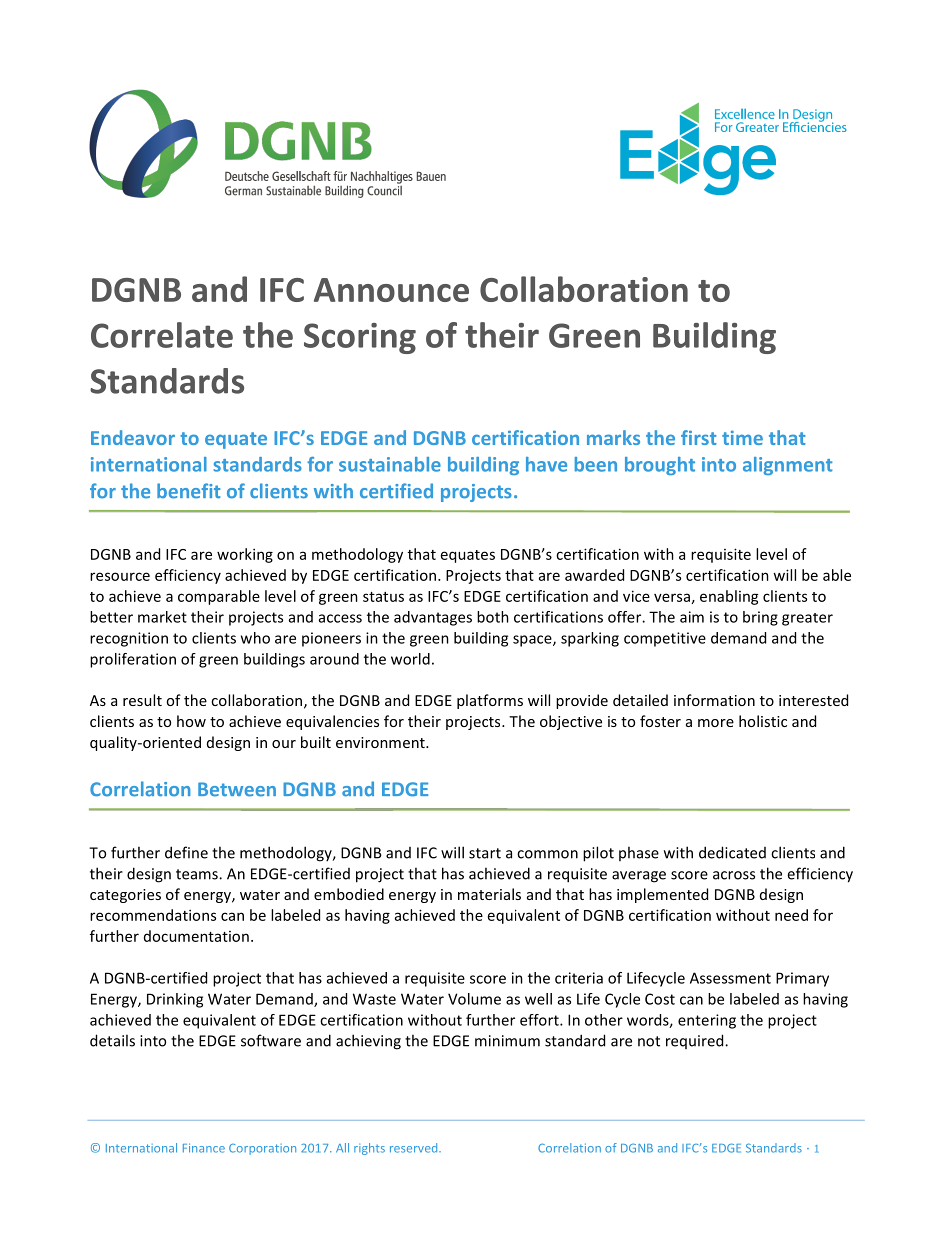 The height and width of the image is (1233, 952). Describe the element at coordinates (415, 1148) in the image. I see `reserved` at that location.
